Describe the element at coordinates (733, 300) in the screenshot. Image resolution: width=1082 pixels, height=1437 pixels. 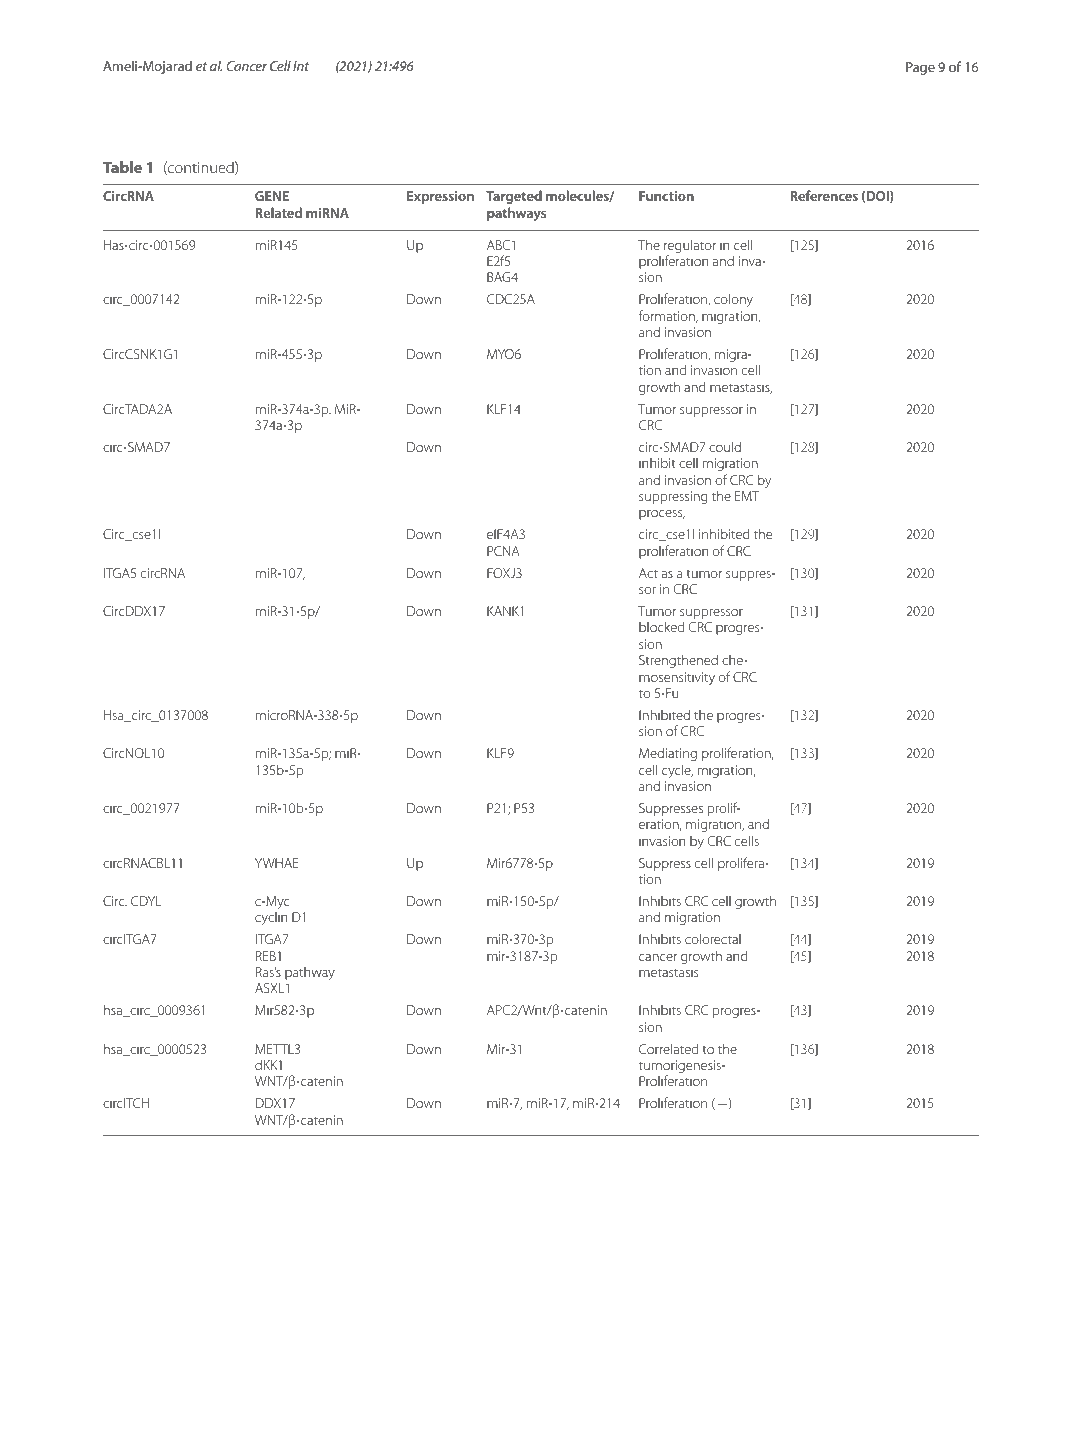
I see `colony` at that location.
